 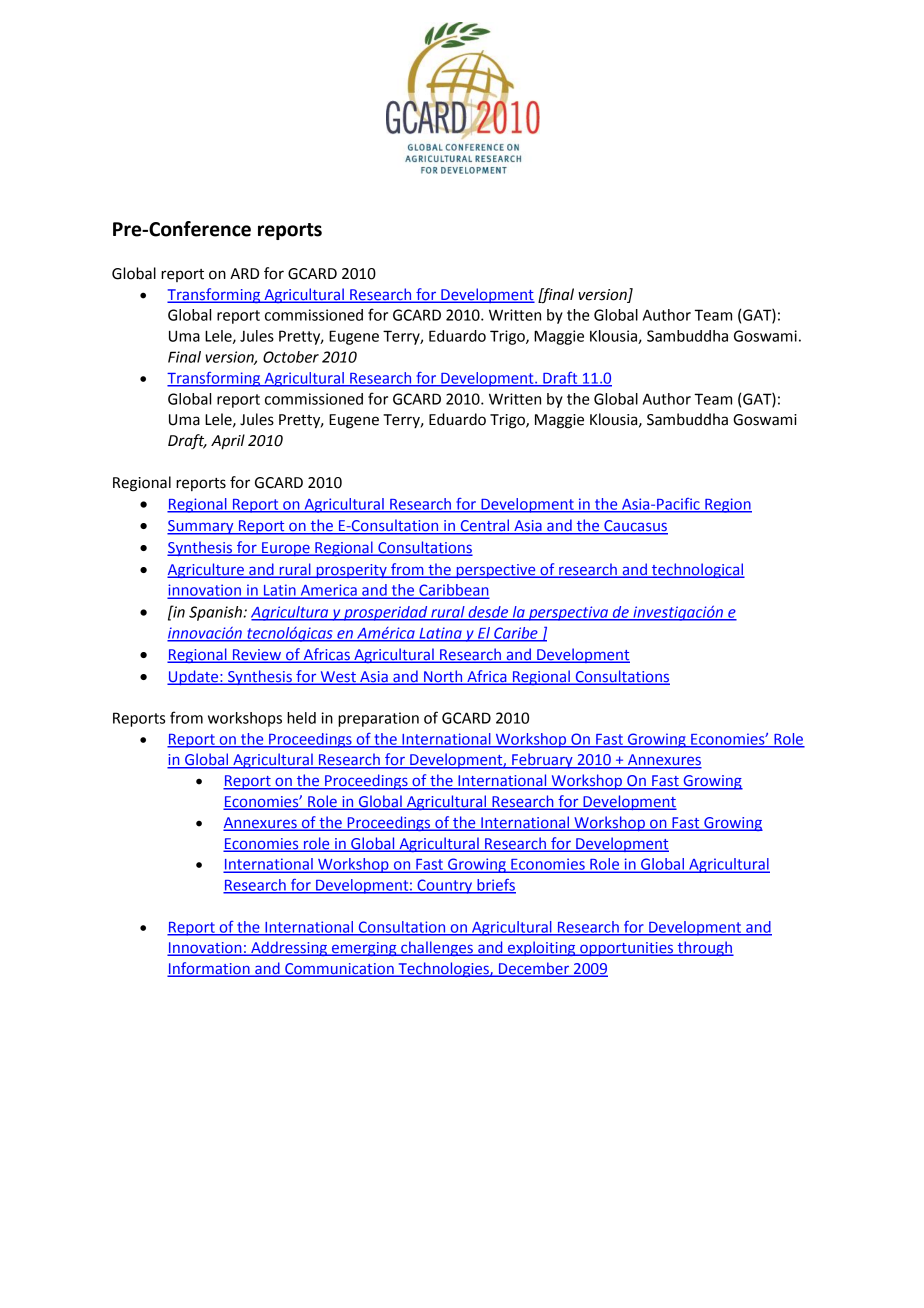 I want to click on held, so click(x=301, y=718).
